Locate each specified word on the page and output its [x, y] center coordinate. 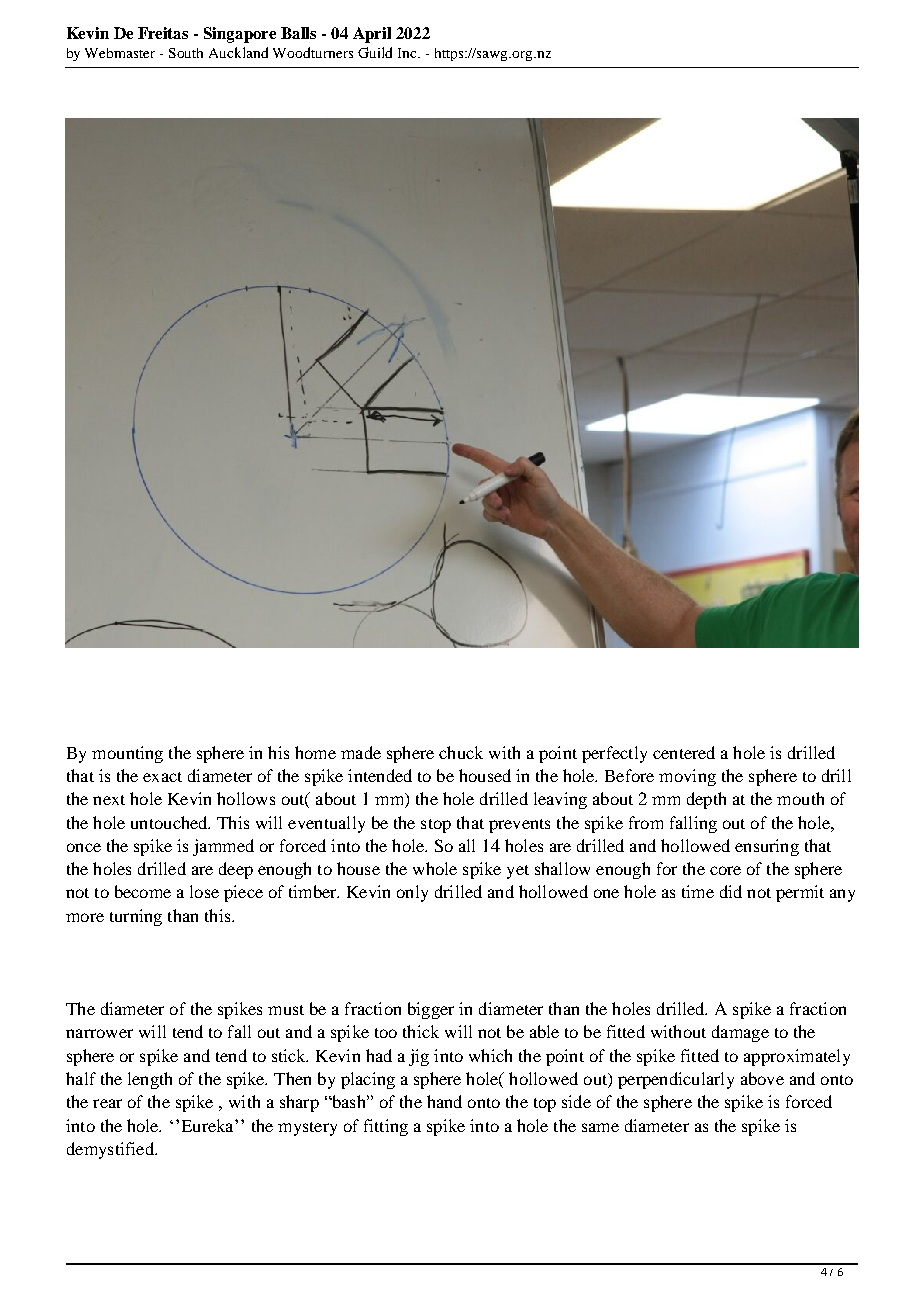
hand [444, 1101]
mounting [127, 754]
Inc [408, 53]
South [186, 53]
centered [684, 752]
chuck [461, 752]
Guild [375, 52]
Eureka [209, 1125]
